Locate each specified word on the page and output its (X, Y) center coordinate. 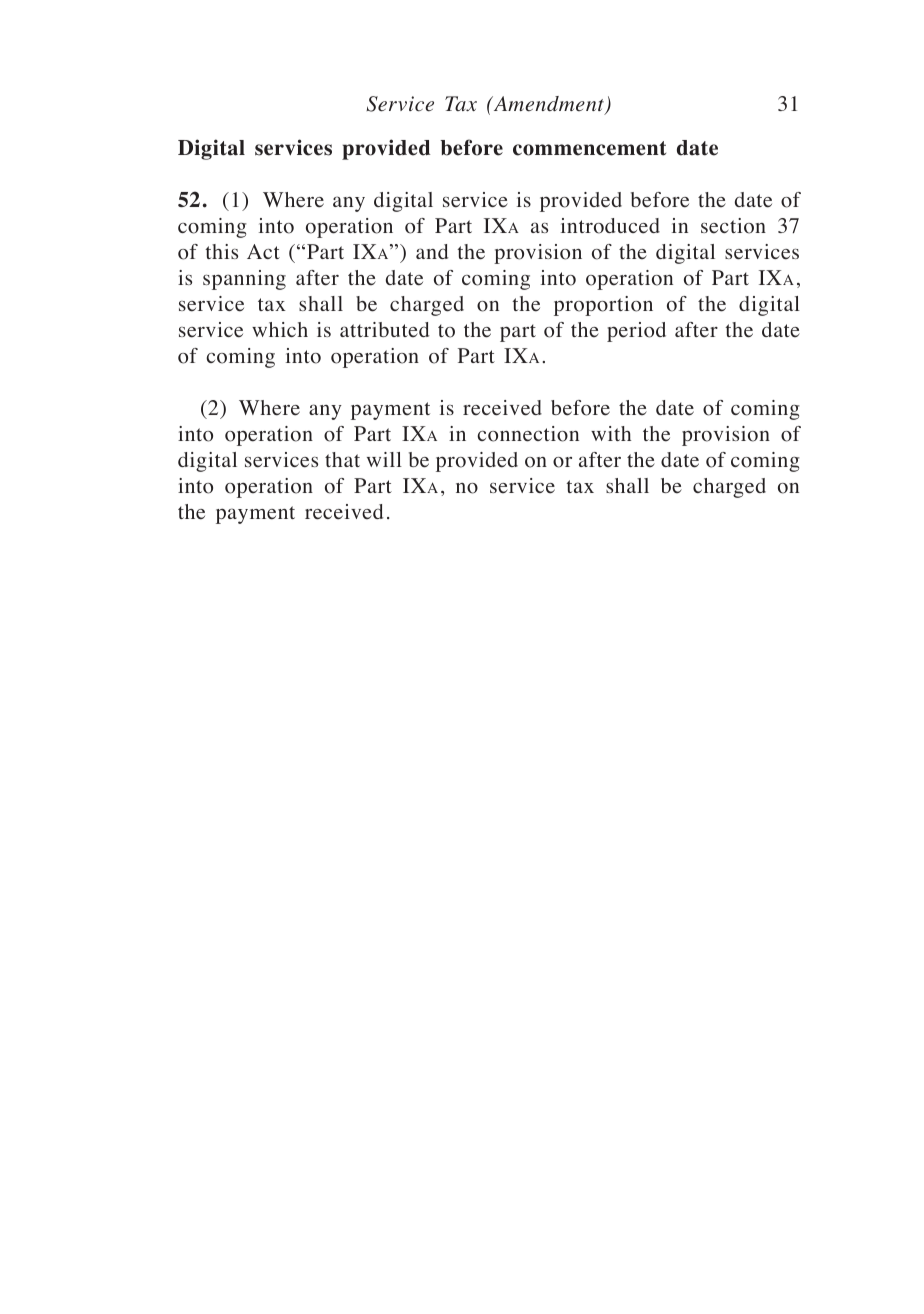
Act (263, 251)
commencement (589, 148)
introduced (610, 226)
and (432, 251)
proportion (603, 306)
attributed (384, 330)
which (280, 329)
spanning (244, 280)
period (636, 332)
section (733, 226)
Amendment (549, 105)
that (342, 459)
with (611, 433)
